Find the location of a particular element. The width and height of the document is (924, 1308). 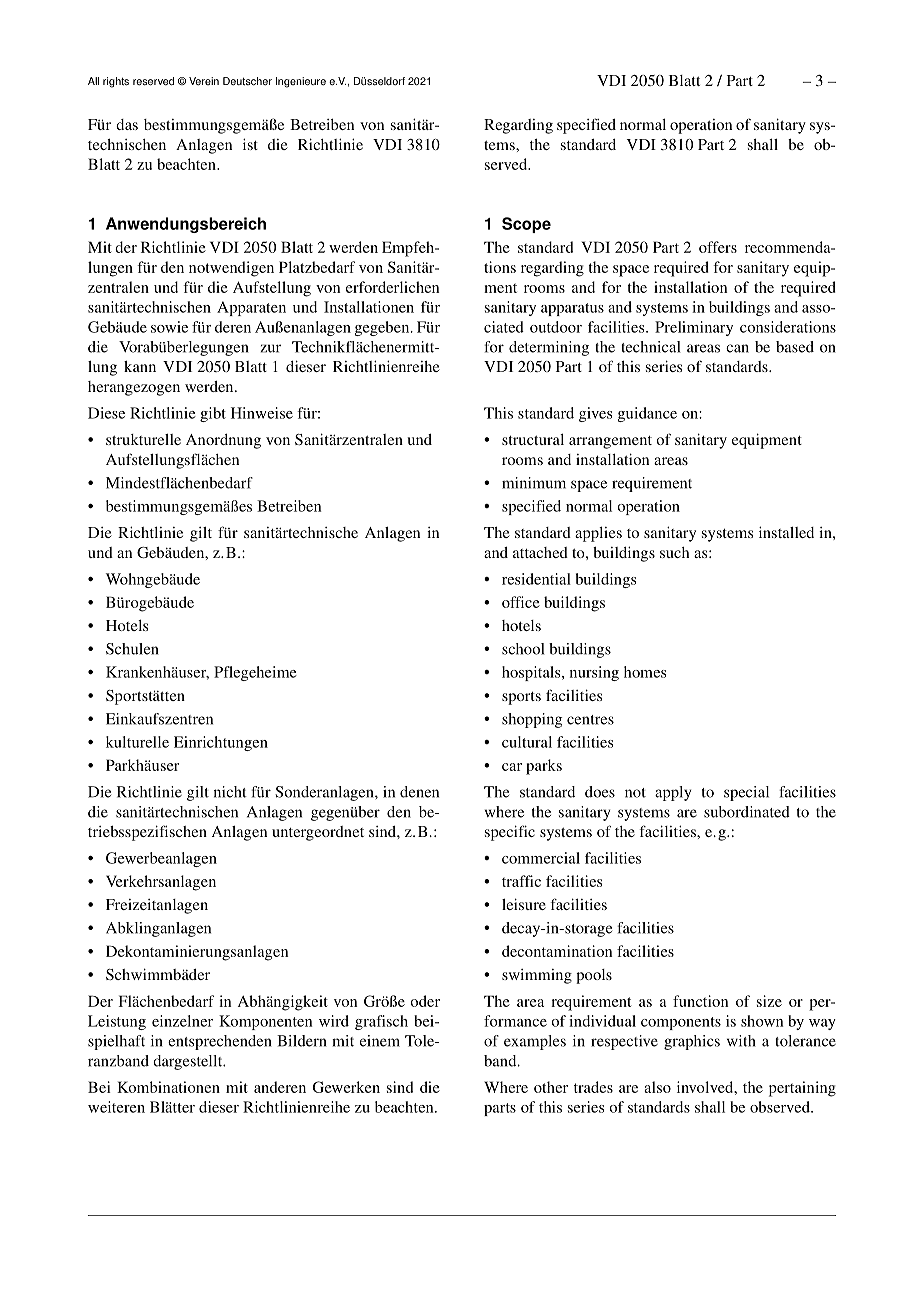

gibt is located at coordinates (213, 414).
